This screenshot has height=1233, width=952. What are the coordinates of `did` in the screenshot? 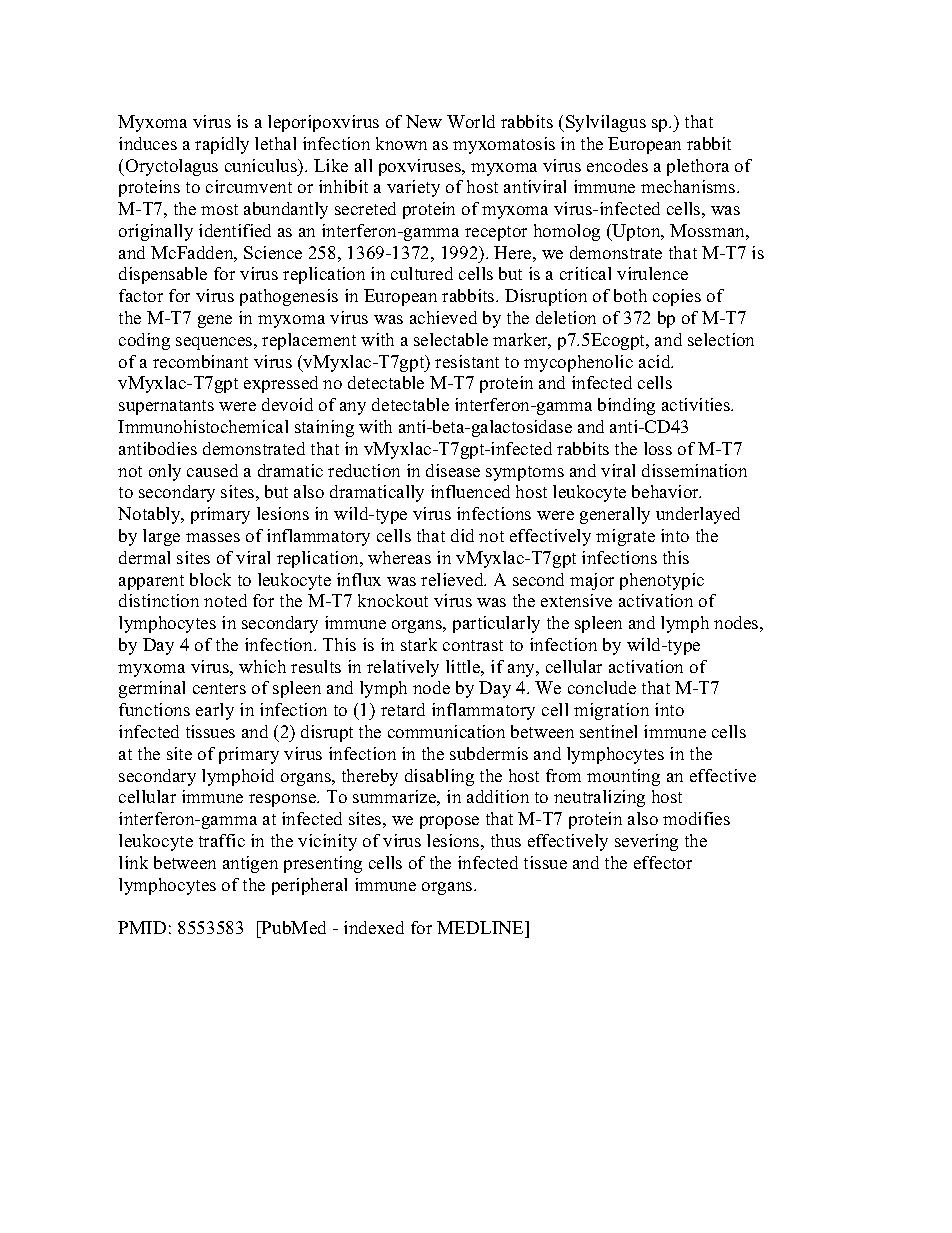 It's located at (462, 535).
